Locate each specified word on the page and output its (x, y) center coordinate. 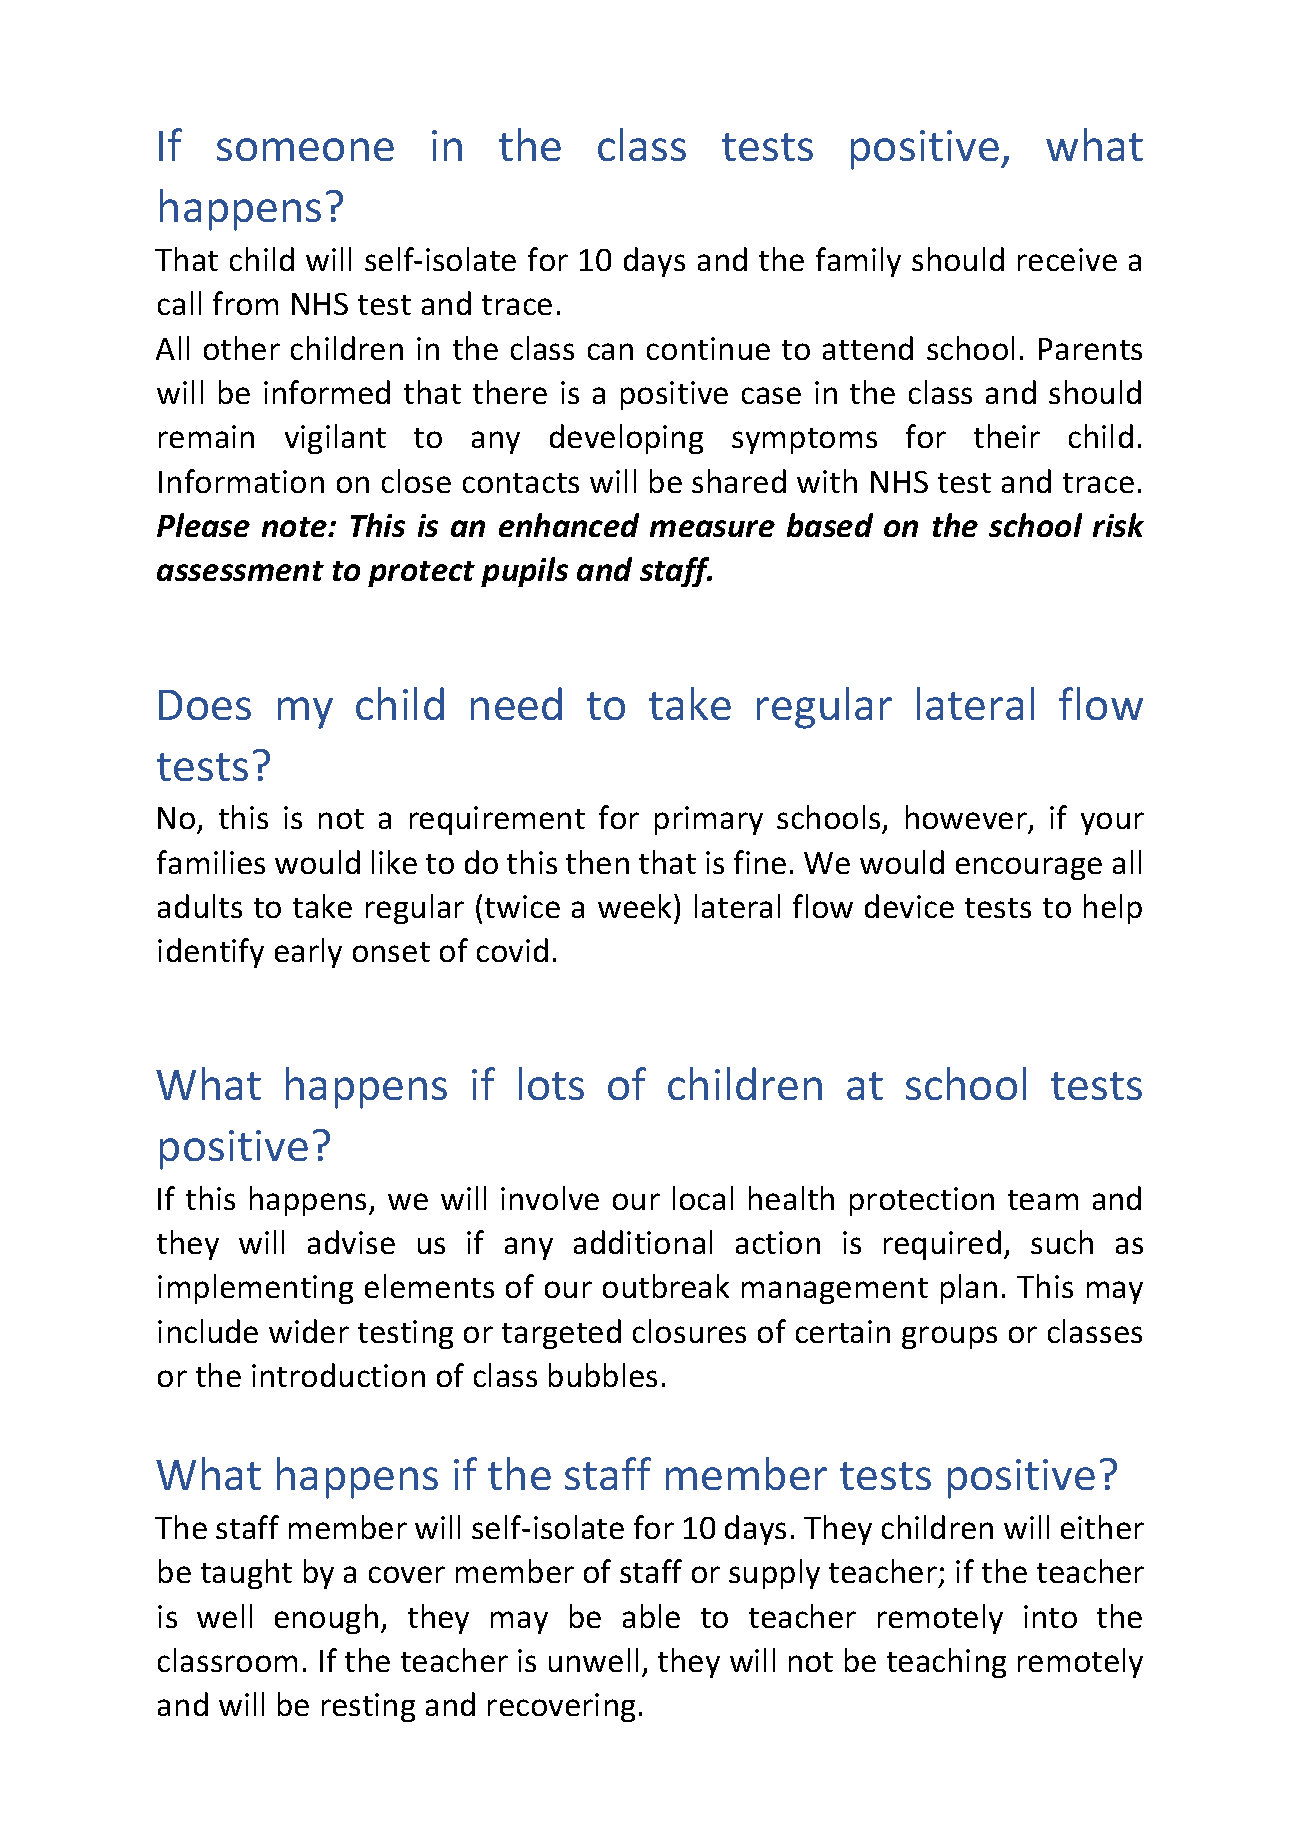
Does (205, 705)
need (516, 703)
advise (351, 1242)
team (1043, 1200)
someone (305, 149)
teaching (946, 1663)
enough (326, 1619)
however (968, 819)
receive (1067, 259)
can (610, 351)
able (651, 1616)
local (703, 1198)
